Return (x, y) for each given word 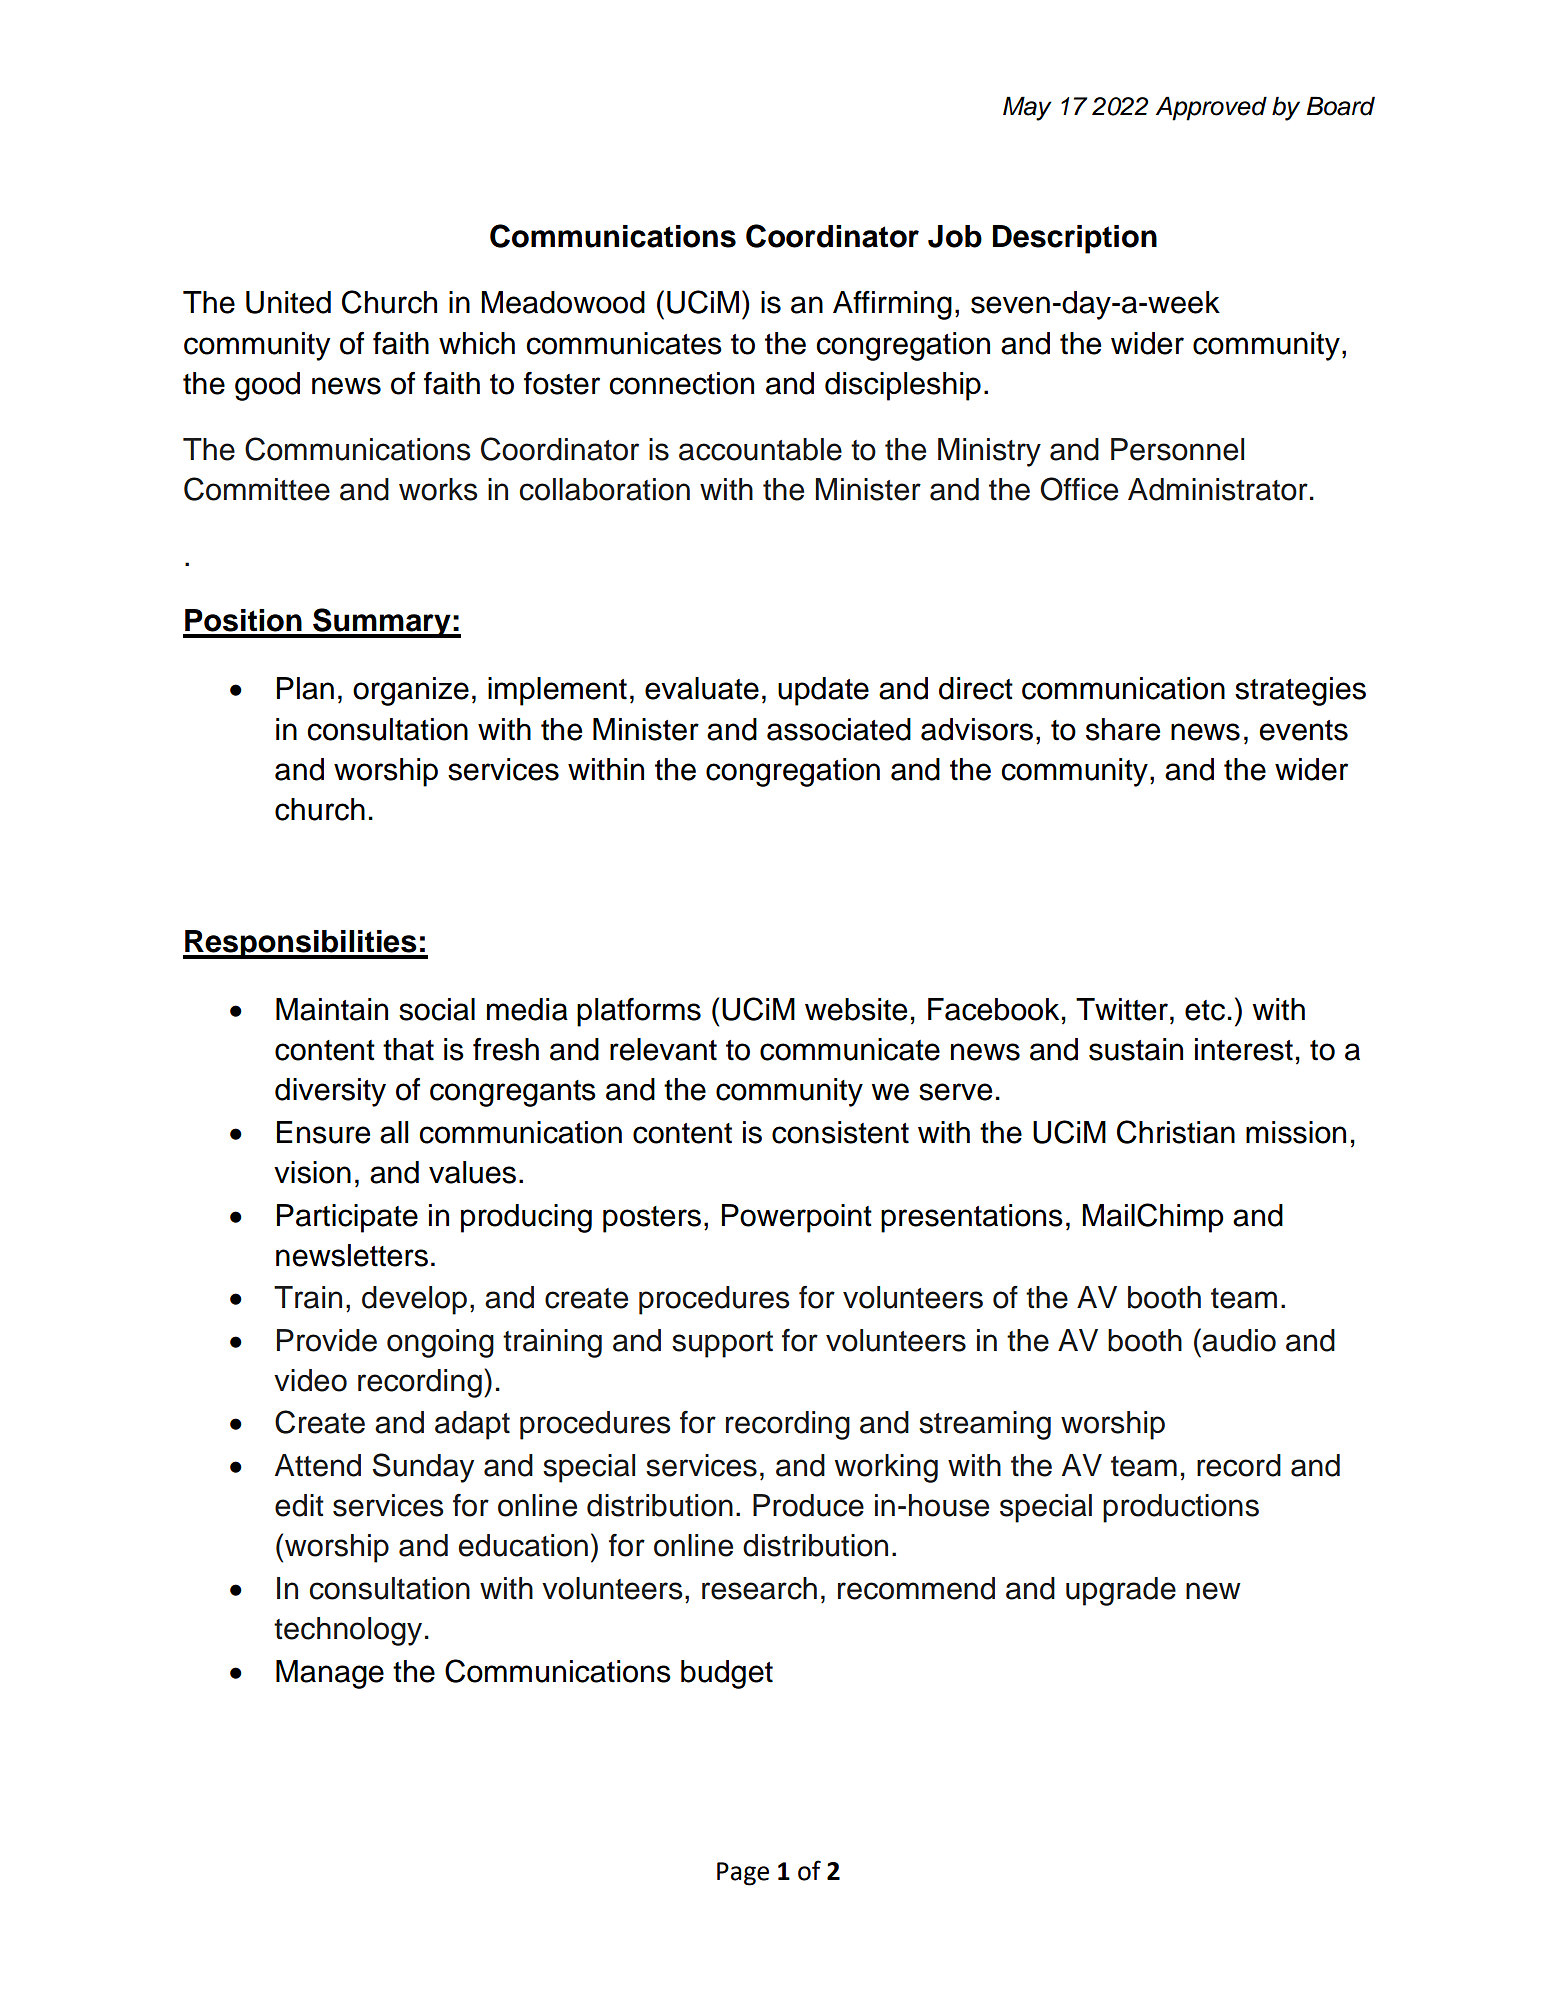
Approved (1211, 108)
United (288, 302)
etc (1205, 1010)
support (722, 1344)
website (856, 1009)
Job (955, 236)
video (310, 1380)
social (437, 1009)
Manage (330, 1674)
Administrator (1218, 489)
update (823, 691)
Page (743, 1874)
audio (1239, 1340)
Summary (382, 623)
